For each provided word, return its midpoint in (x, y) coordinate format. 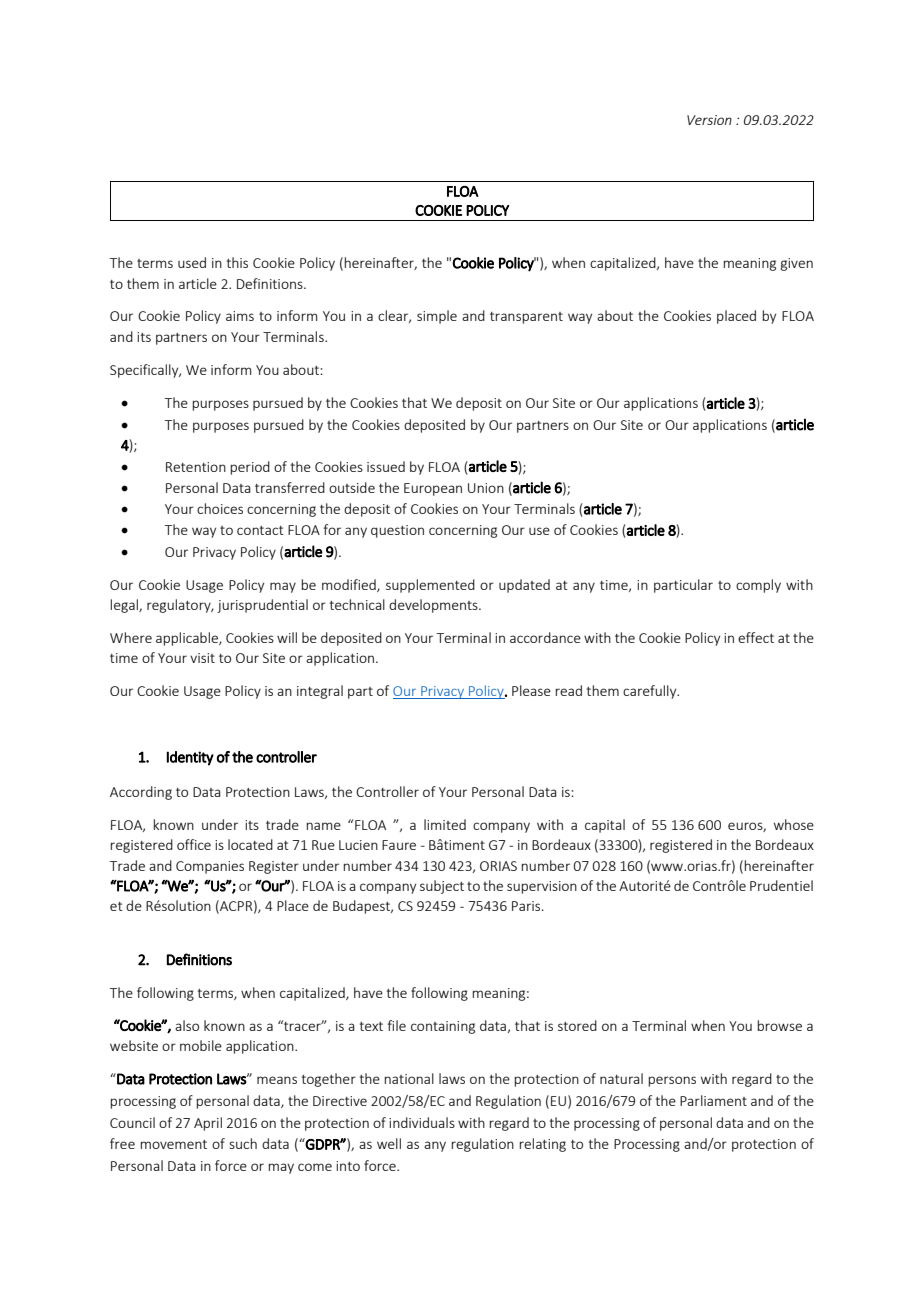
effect (756, 637)
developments (434, 606)
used (192, 262)
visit (202, 658)
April (208, 1124)
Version (709, 120)
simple (437, 317)
